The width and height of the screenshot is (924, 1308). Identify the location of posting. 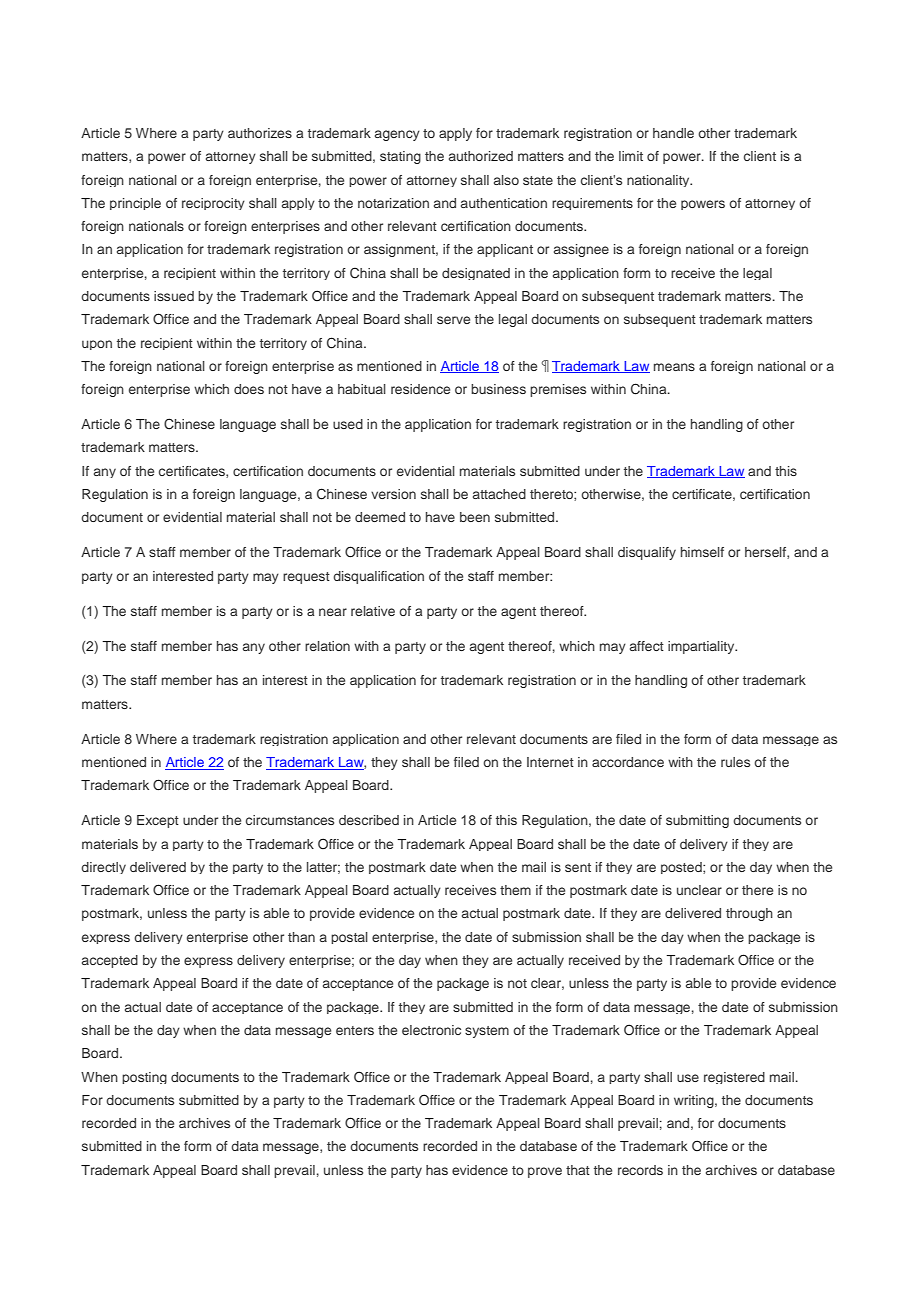
(144, 1078).
